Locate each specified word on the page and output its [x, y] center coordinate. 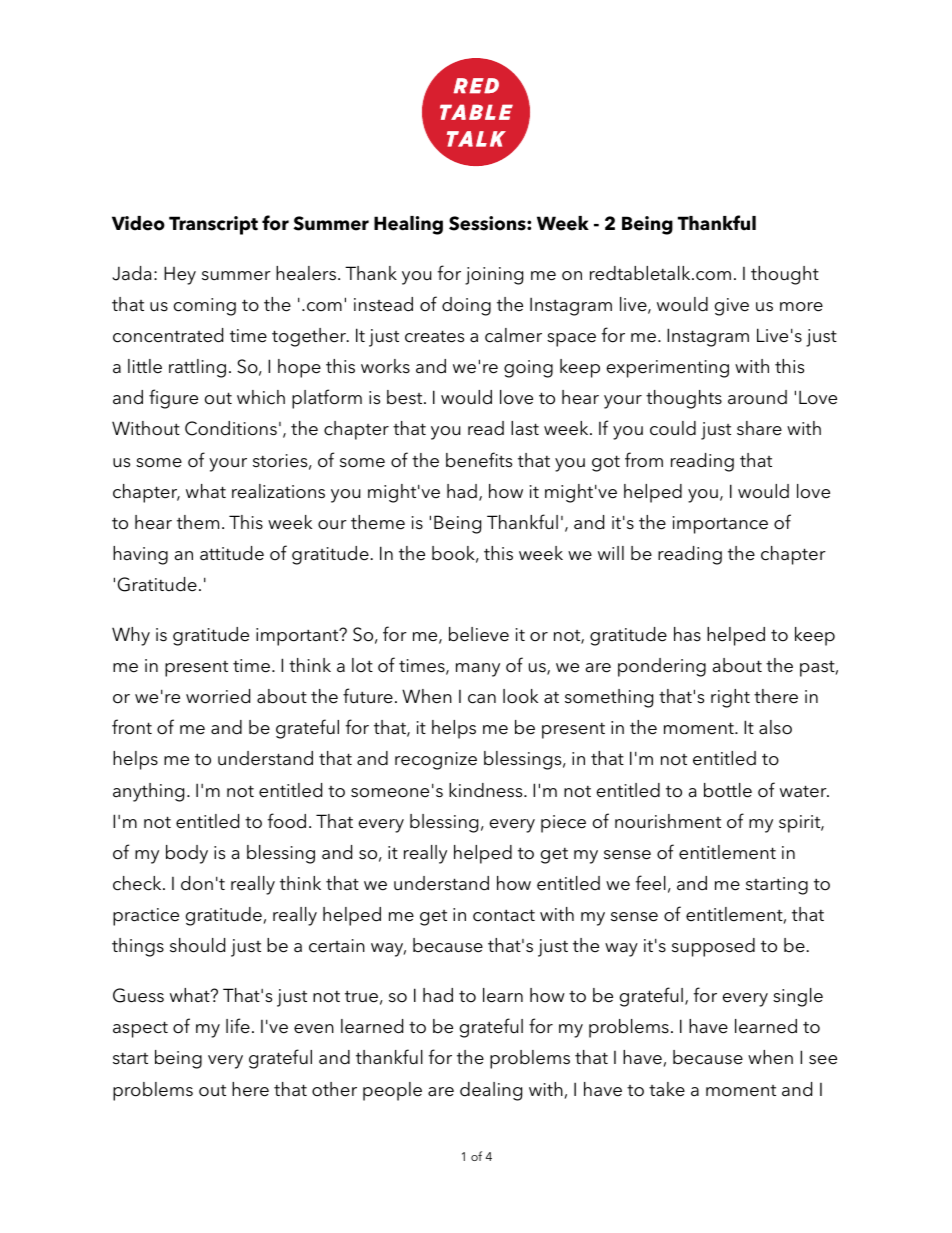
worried [218, 696]
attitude [232, 553]
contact [504, 915]
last [525, 428]
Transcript [213, 225]
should [197, 945]
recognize [436, 761]
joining [494, 276]
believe [479, 634]
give [732, 307]
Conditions [231, 428]
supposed [713, 947]
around [757, 397]
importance [720, 525]
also [775, 727]
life [238, 1026]
